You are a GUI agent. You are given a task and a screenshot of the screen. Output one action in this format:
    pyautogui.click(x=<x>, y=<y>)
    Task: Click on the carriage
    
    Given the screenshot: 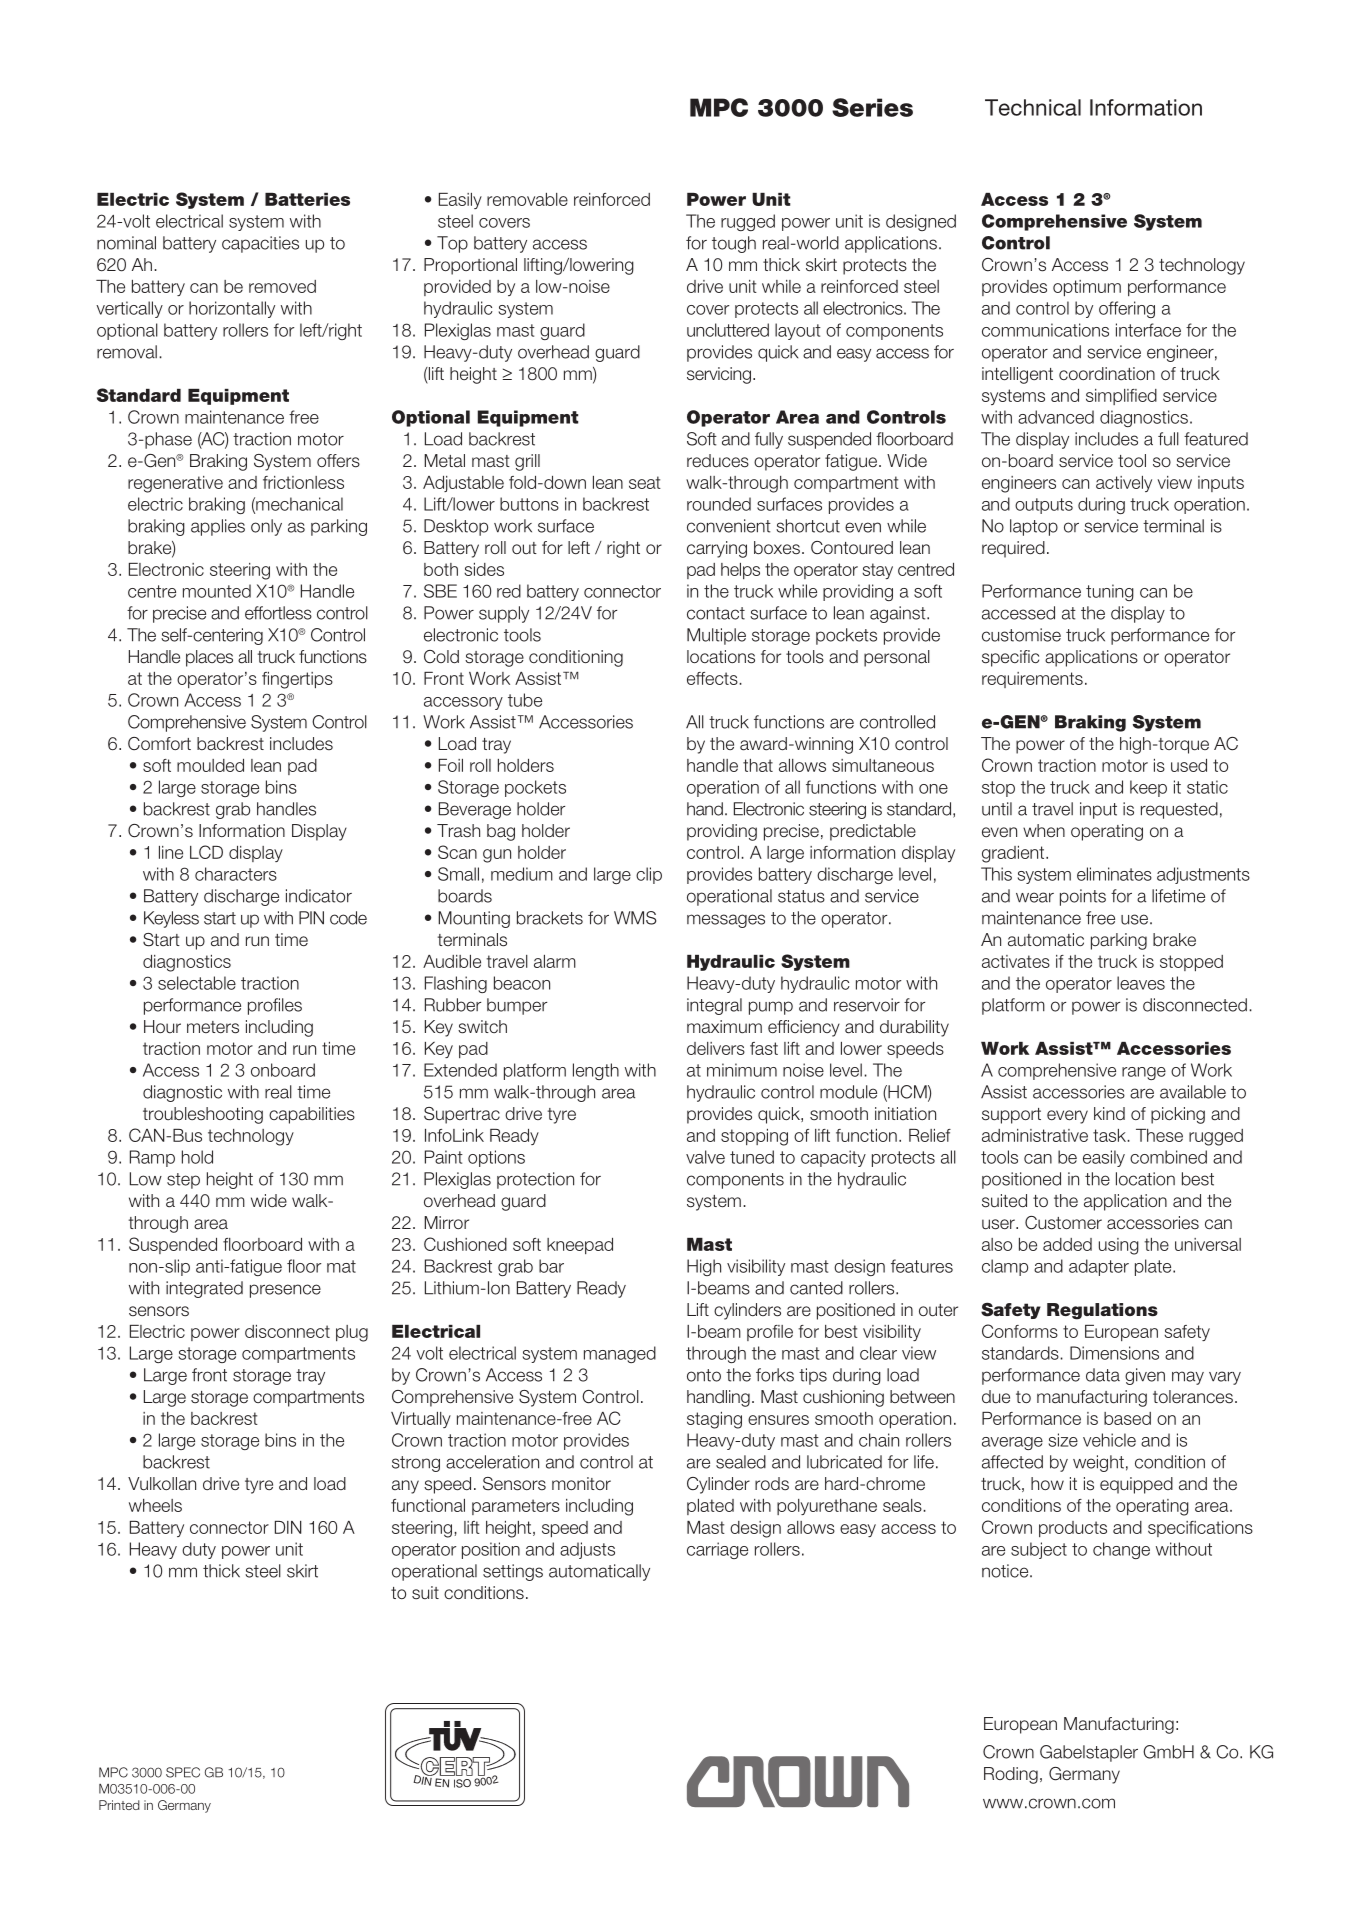 What is the action you would take?
    pyautogui.click(x=717, y=1550)
